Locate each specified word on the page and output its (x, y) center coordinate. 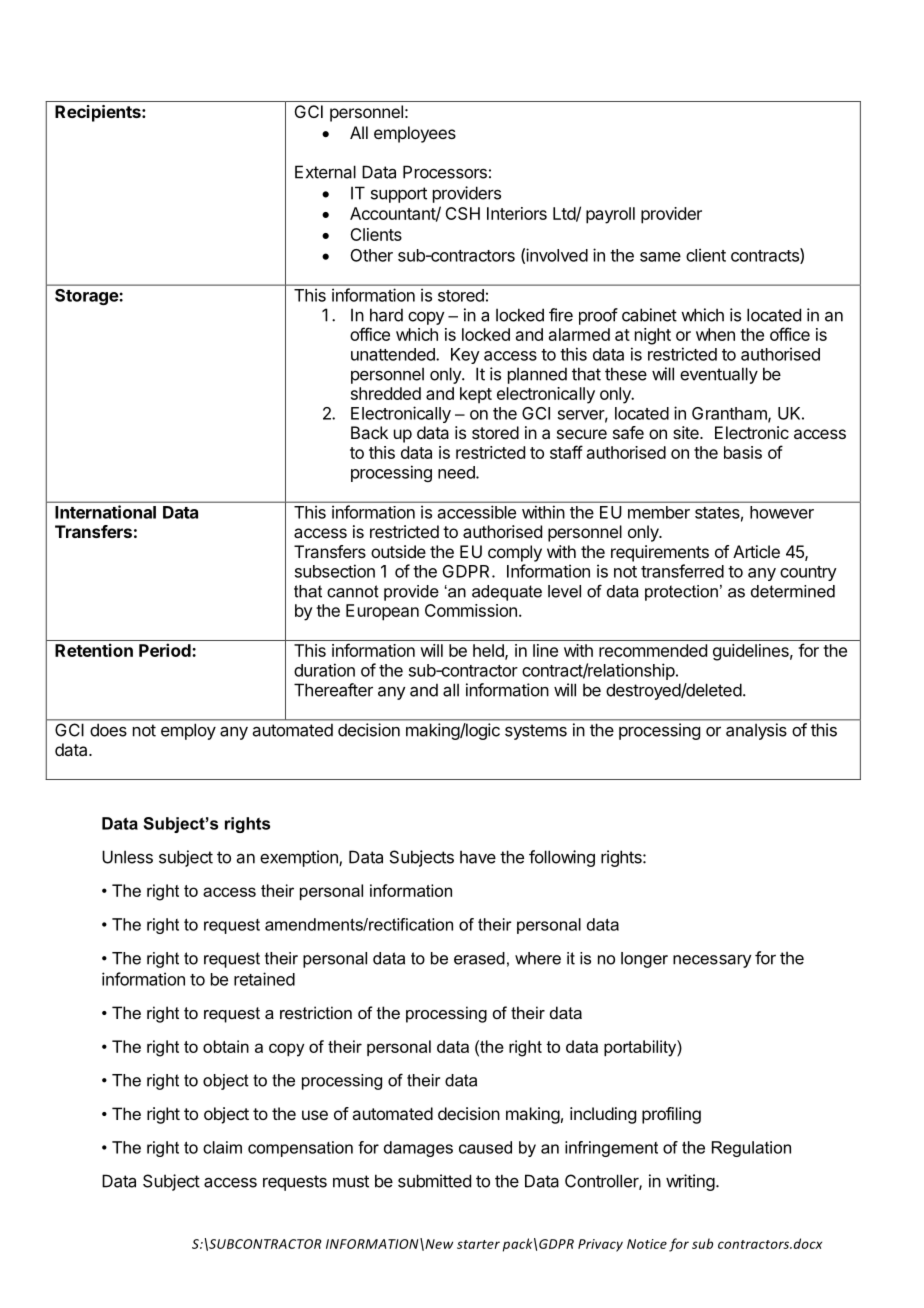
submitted (434, 1181)
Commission (471, 610)
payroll (610, 215)
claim (222, 1147)
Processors (445, 172)
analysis (756, 731)
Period (166, 650)
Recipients (99, 113)
